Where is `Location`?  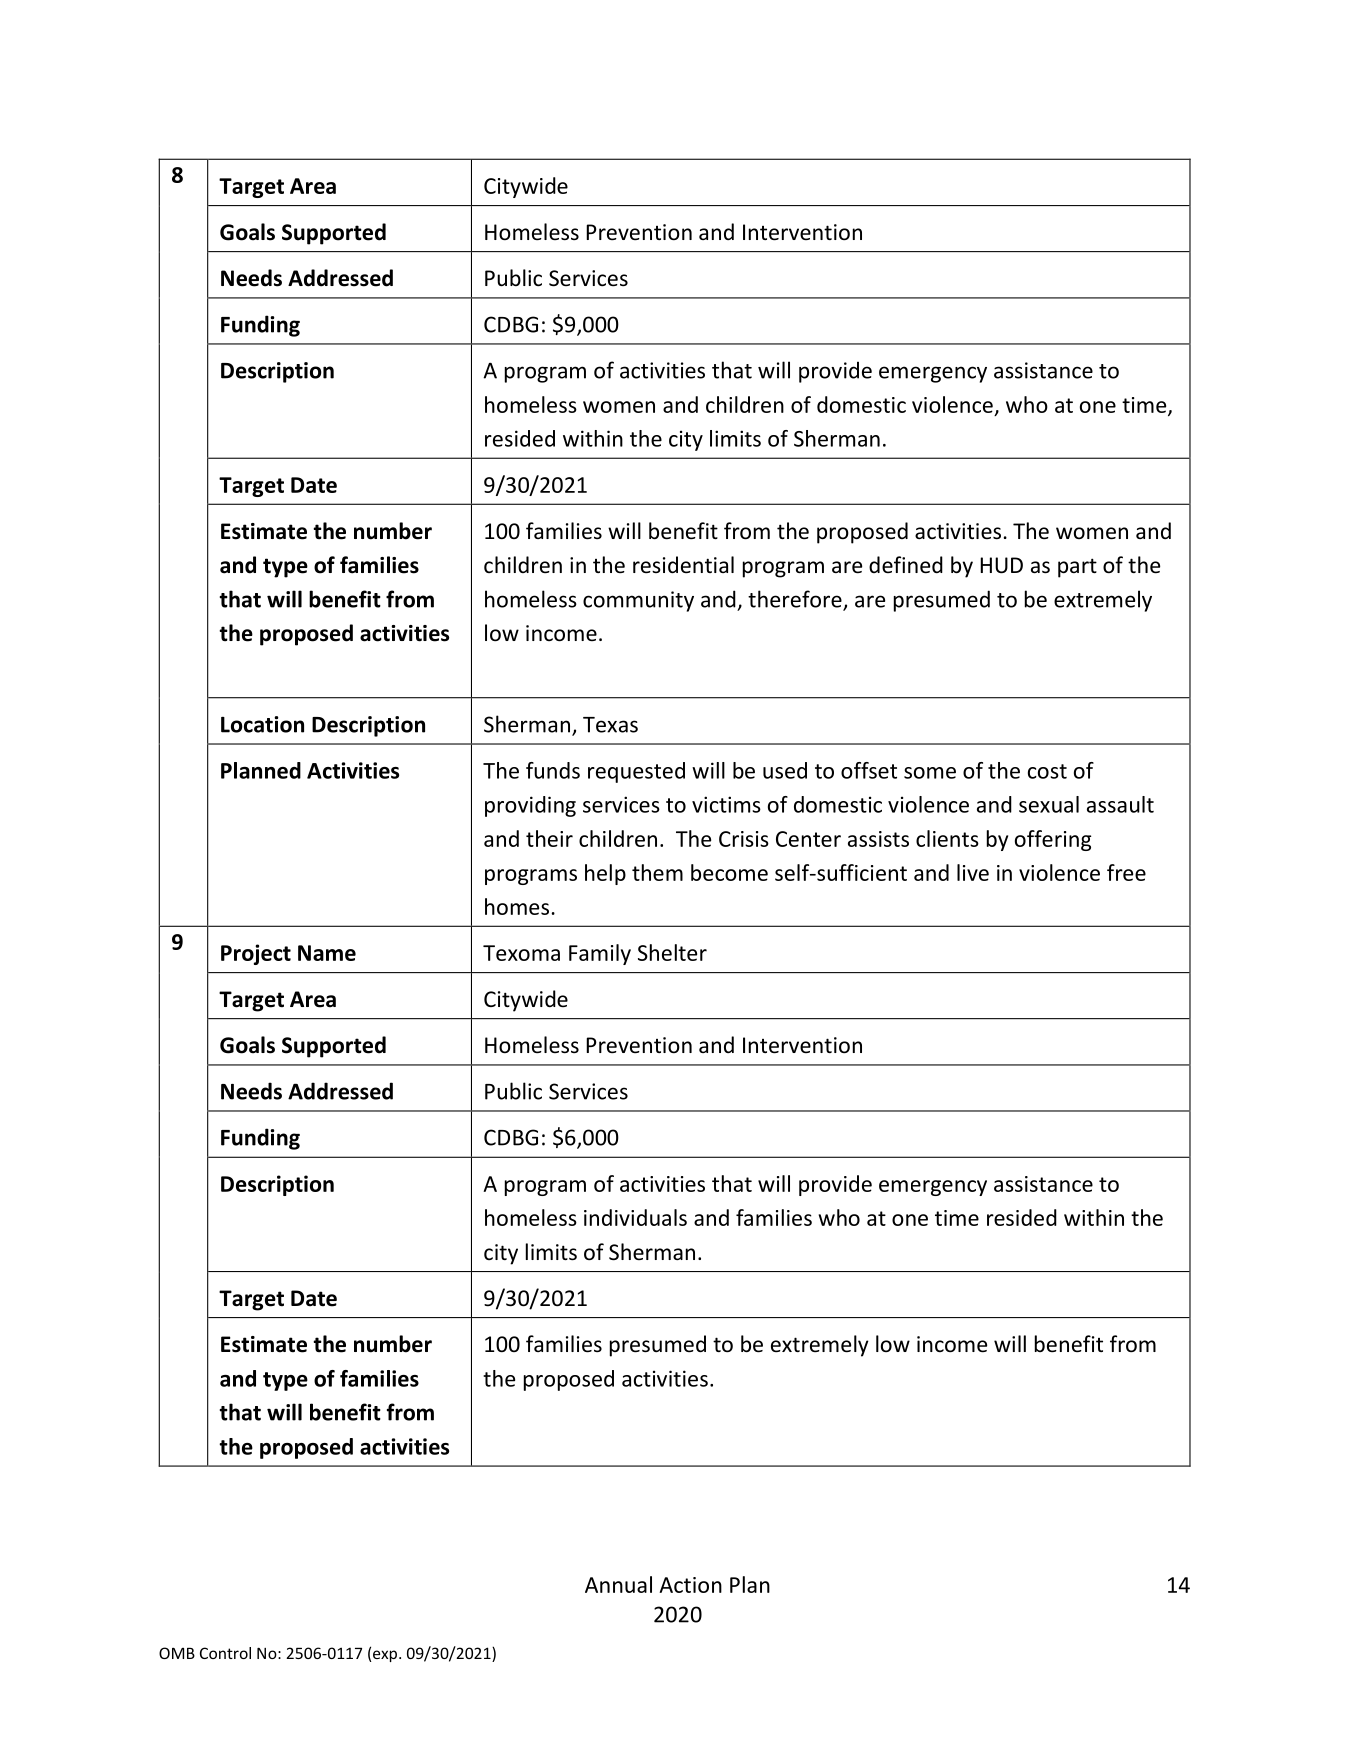 Location is located at coordinates (262, 724).
